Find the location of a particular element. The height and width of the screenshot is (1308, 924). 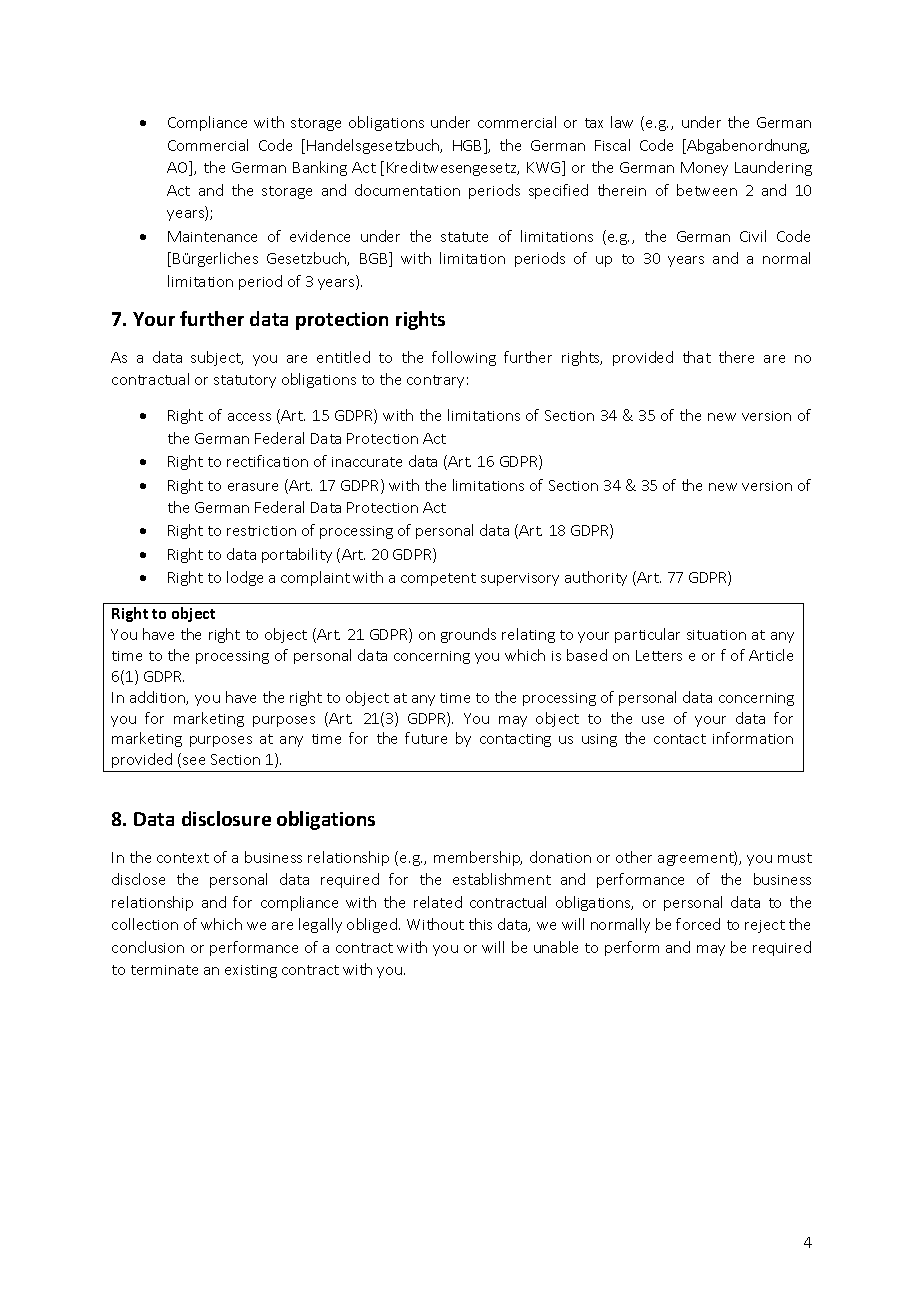

see is located at coordinates (194, 761).
